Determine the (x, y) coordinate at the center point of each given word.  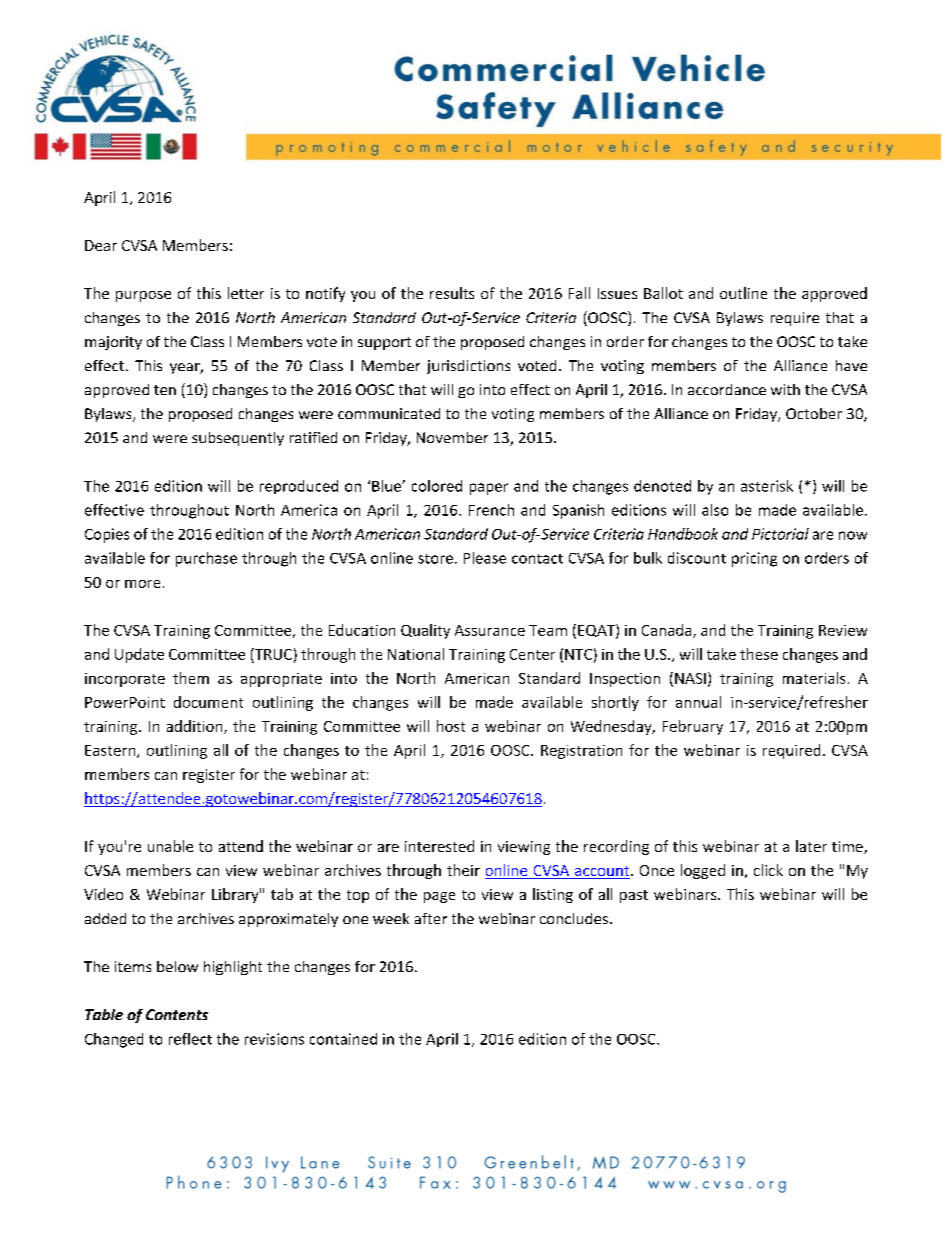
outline (743, 293)
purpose (143, 296)
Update (139, 655)
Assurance (490, 630)
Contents (177, 1014)
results (452, 293)
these (759, 654)
